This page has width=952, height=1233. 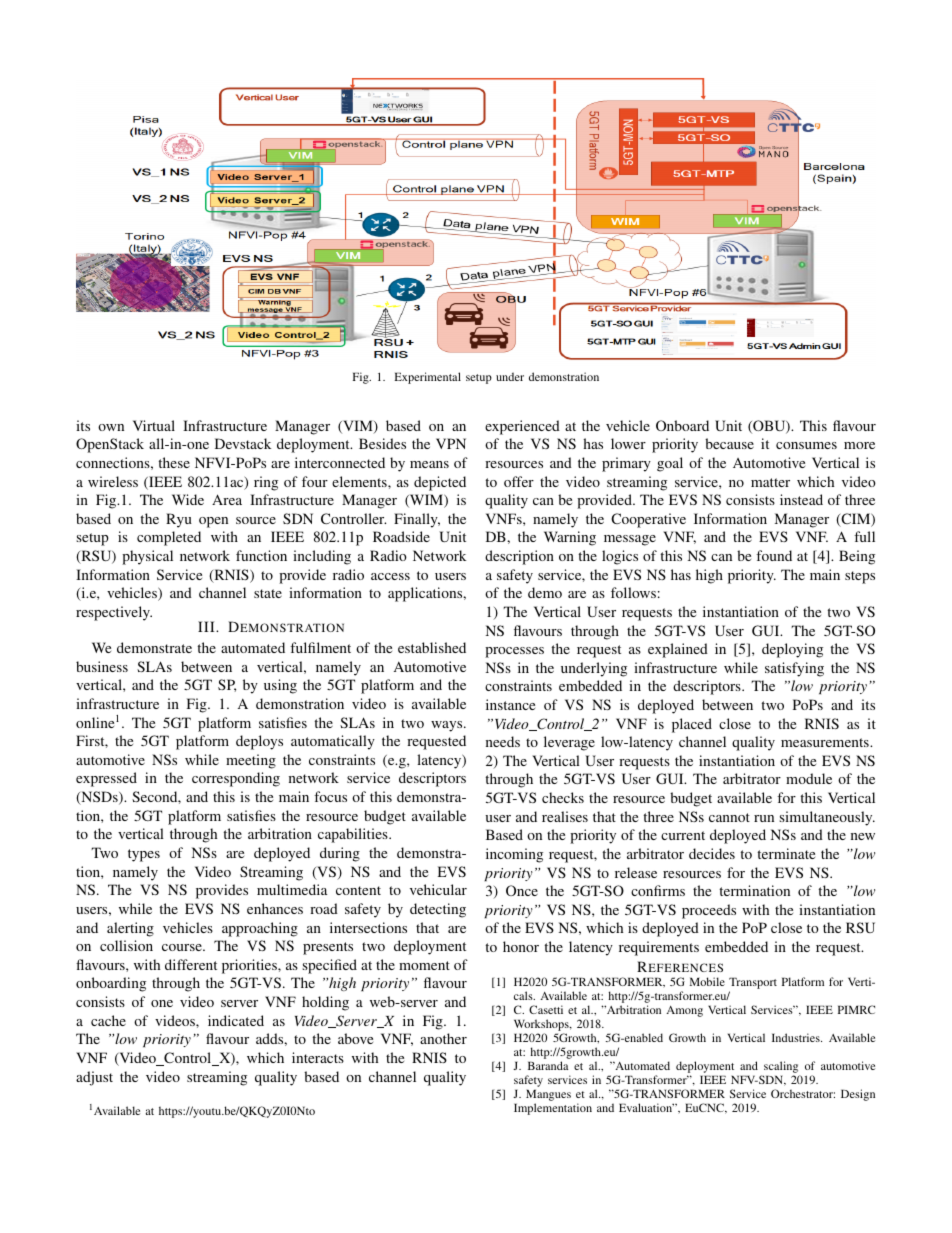 What do you see at coordinates (130, 929) in the page?
I see `alerting` at bounding box center [130, 929].
